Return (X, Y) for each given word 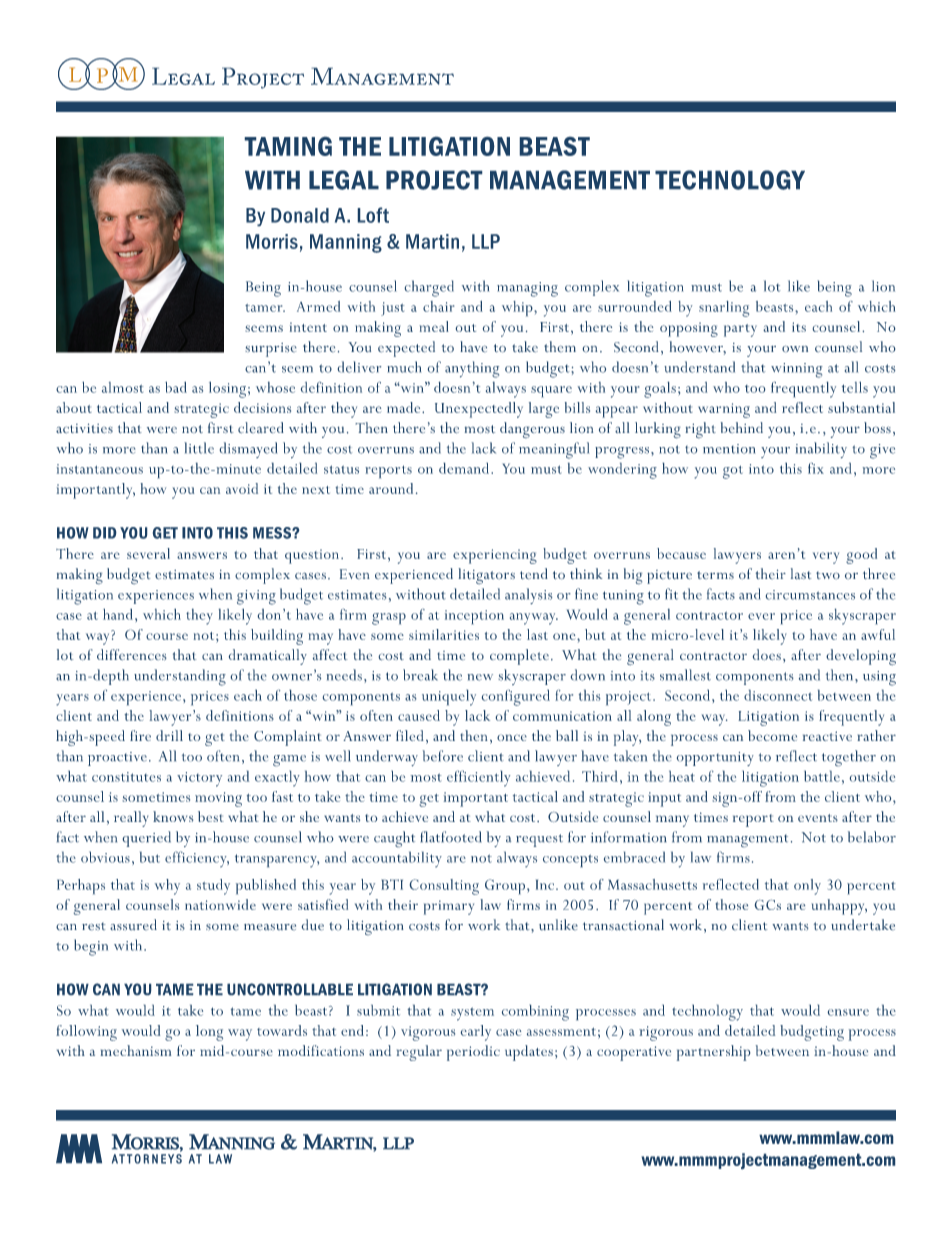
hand (118, 614)
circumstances (810, 595)
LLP (486, 241)
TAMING (288, 146)
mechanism (136, 1050)
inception (474, 617)
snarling (724, 309)
